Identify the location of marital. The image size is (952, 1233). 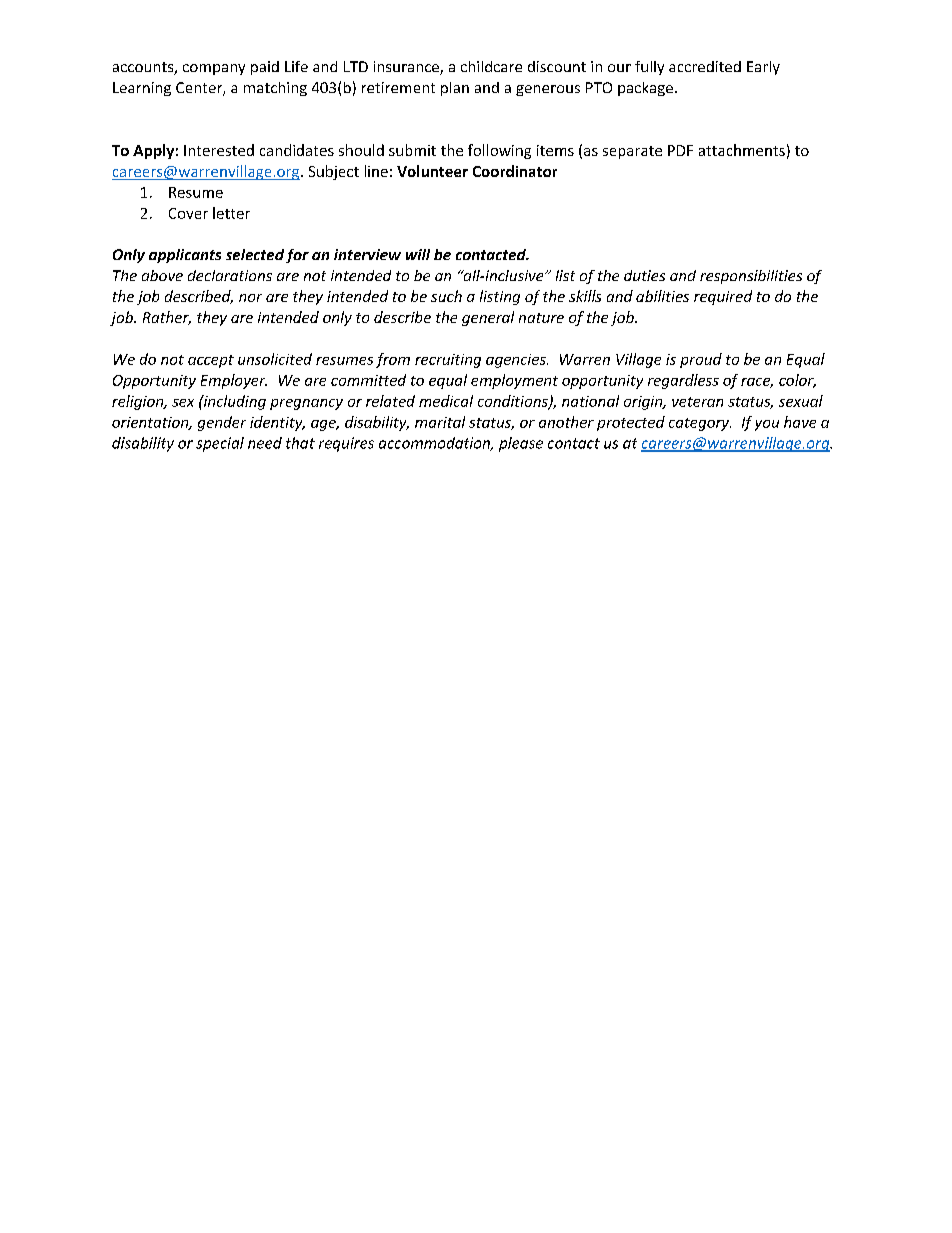
(440, 422).
